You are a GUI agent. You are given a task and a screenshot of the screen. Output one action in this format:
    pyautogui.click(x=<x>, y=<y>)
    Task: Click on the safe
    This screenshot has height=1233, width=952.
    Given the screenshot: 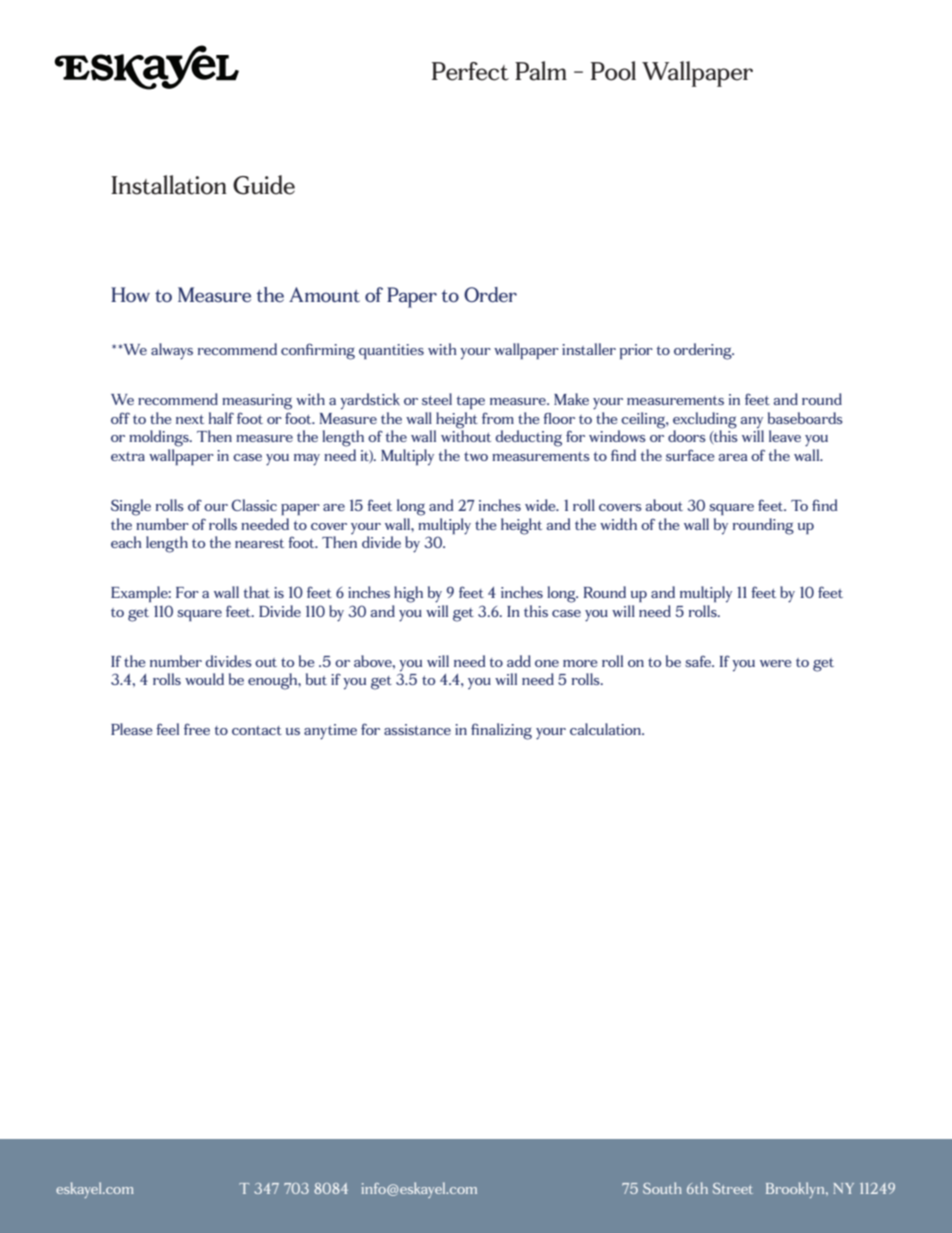 What is the action you would take?
    pyautogui.click(x=699, y=661)
